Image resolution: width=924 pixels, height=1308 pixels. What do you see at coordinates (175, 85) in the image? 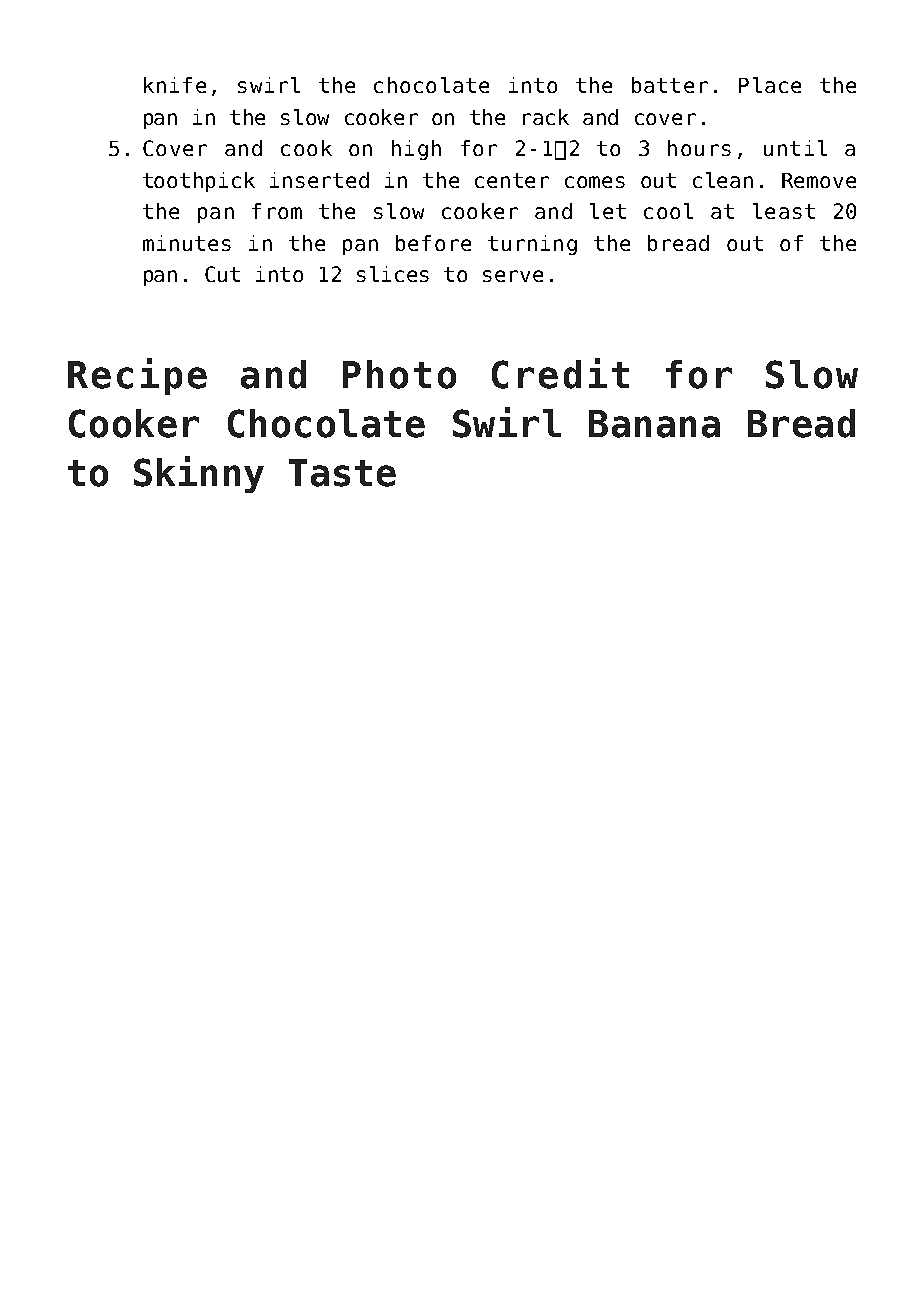
I see `knife` at bounding box center [175, 85].
